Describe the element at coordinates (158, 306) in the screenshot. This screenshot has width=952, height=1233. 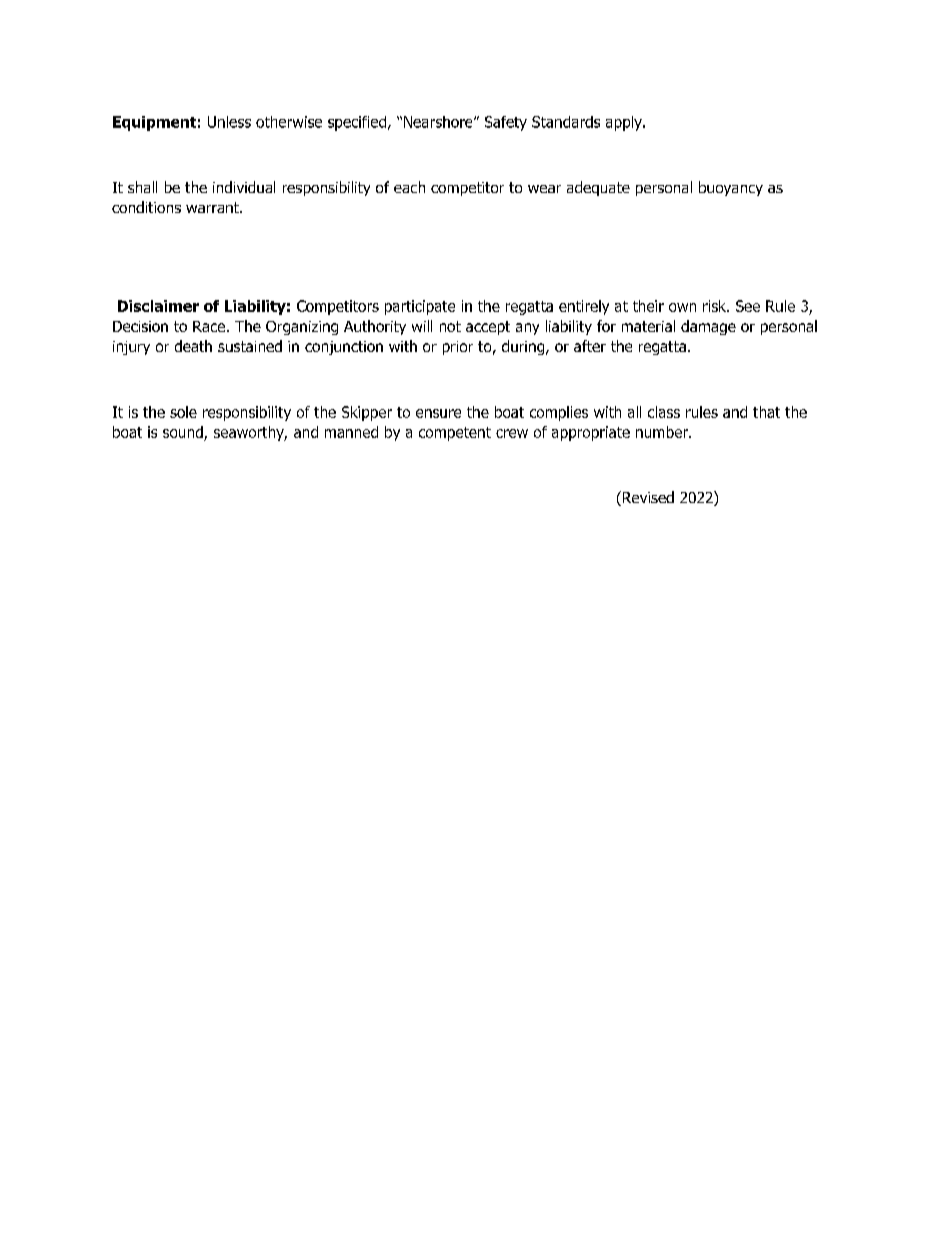
I see `Disclaimer` at that location.
